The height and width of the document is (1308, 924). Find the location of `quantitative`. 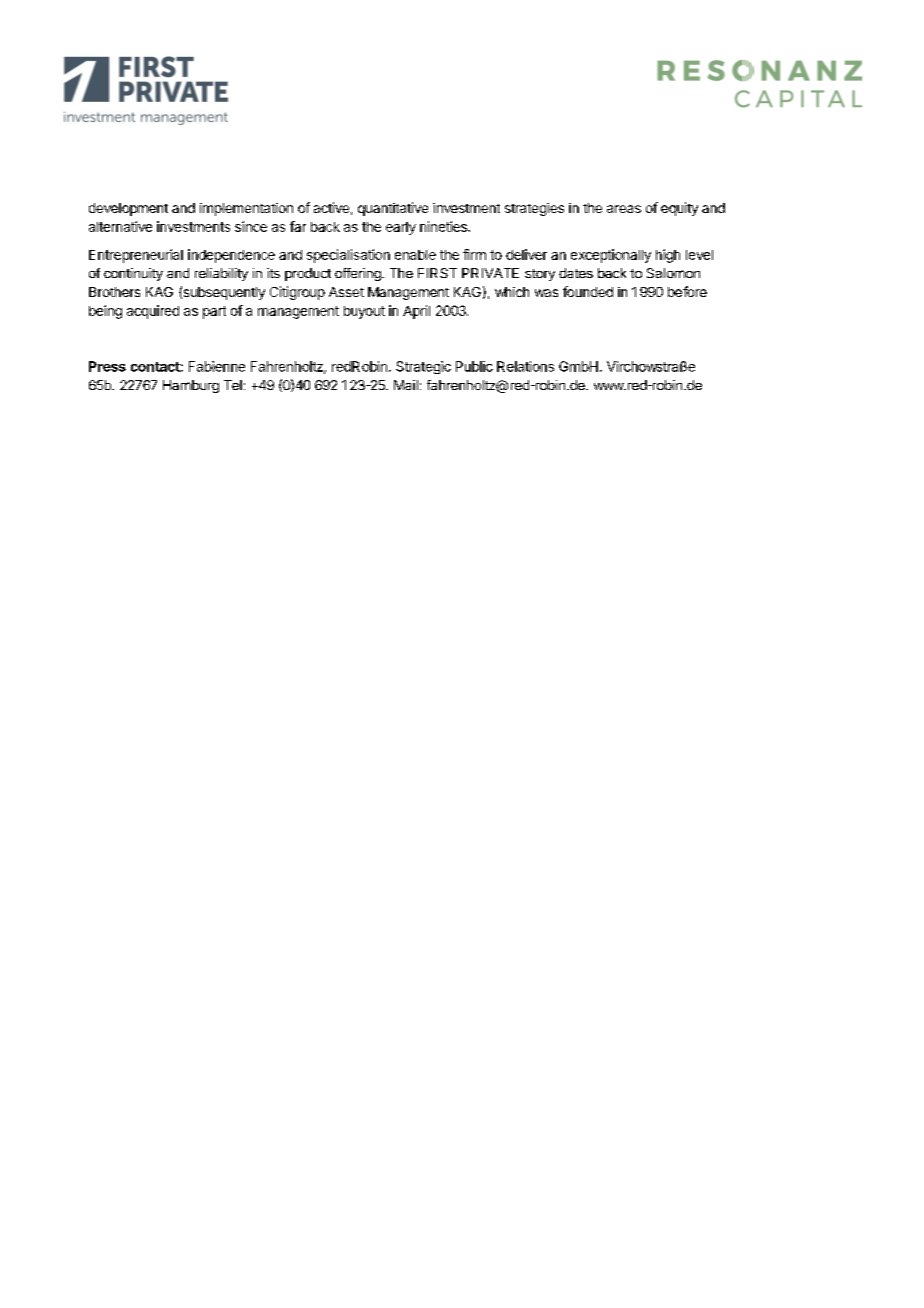

quantitative is located at coordinates (393, 209).
